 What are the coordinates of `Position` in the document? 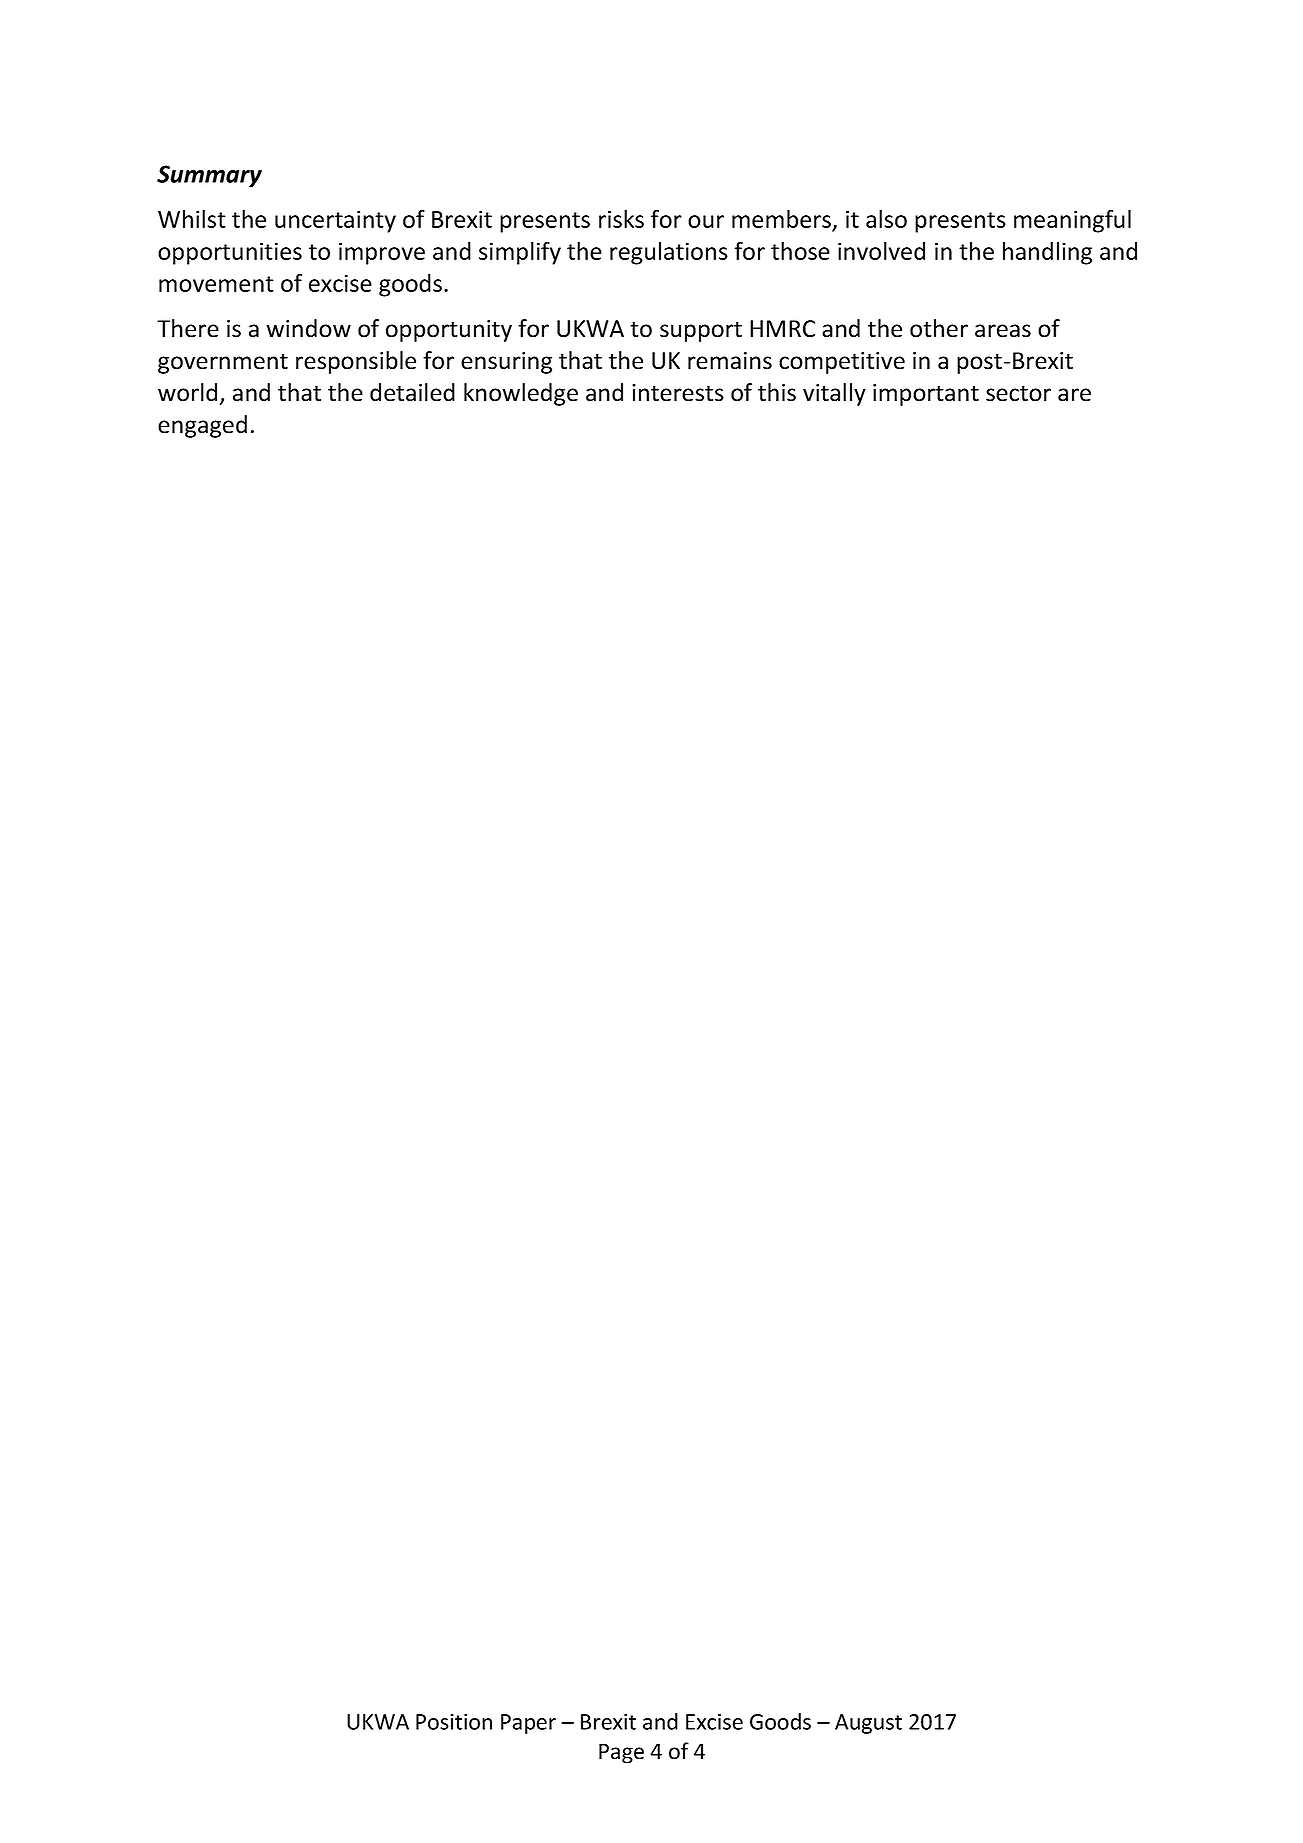 It's located at (454, 1721).
